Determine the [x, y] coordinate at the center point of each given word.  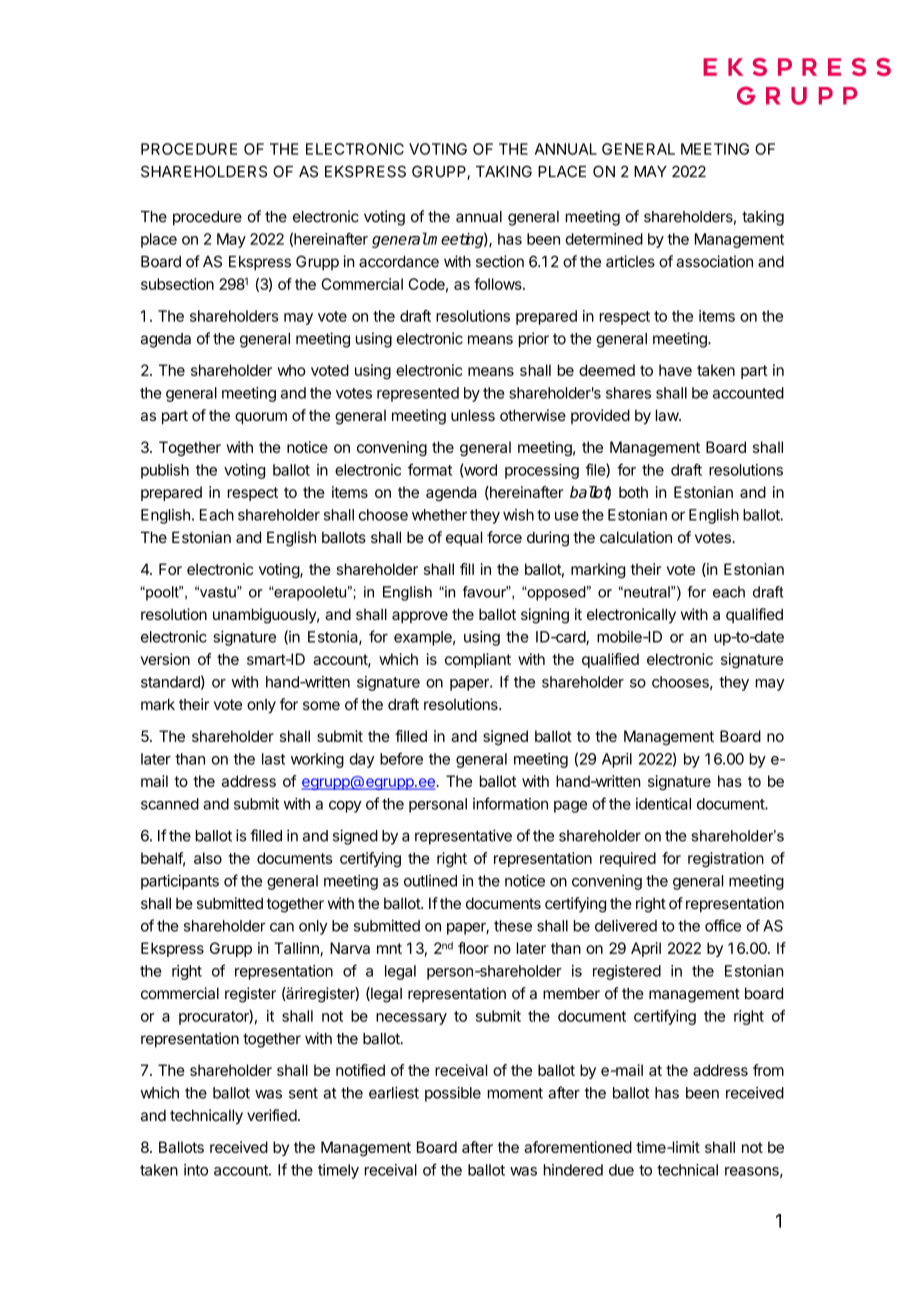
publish [165, 471]
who [291, 370]
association [714, 261]
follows [499, 284]
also [208, 858]
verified [272, 1115]
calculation [636, 537]
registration [726, 859]
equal [464, 538]
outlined [430, 881]
